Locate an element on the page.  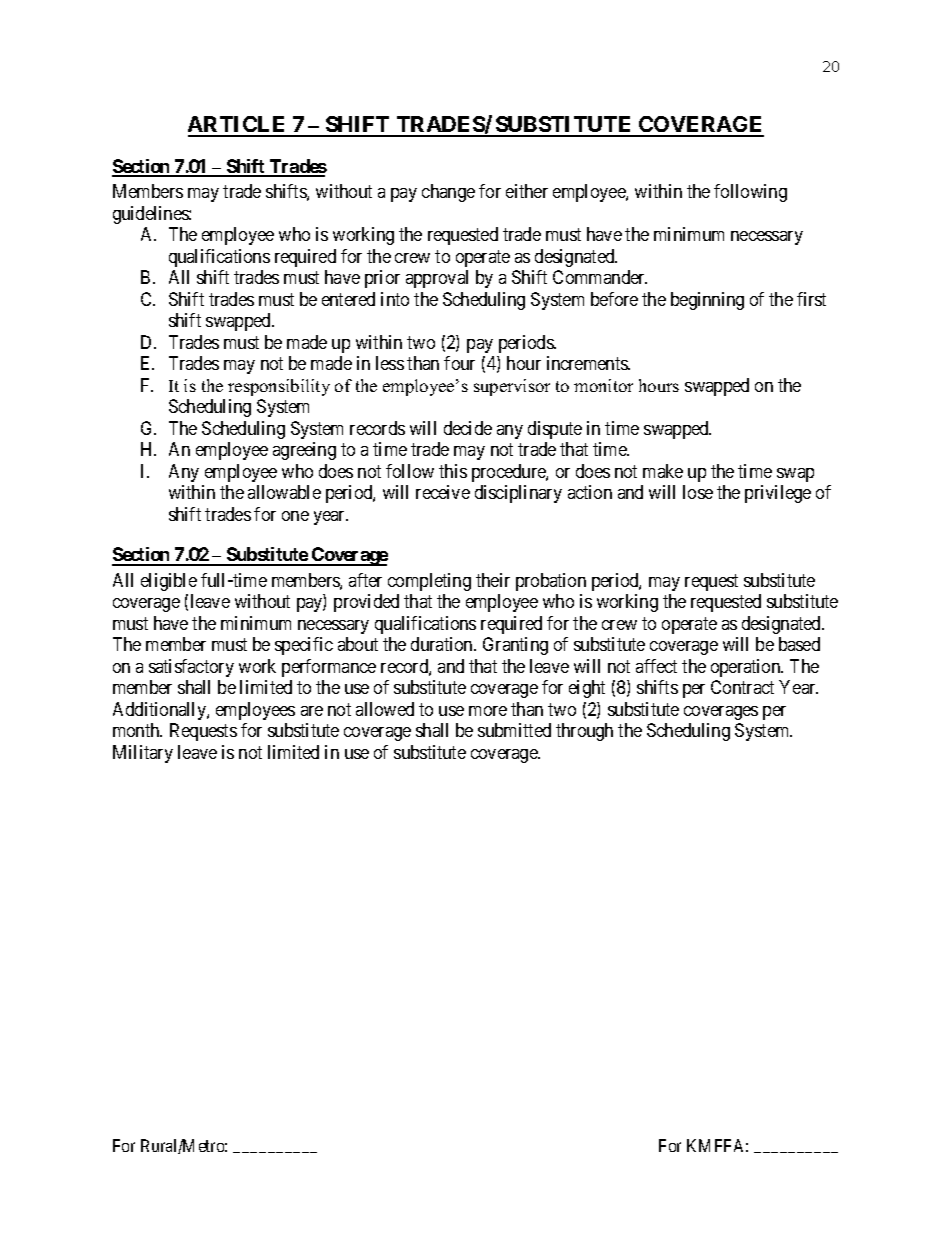
privilege is located at coordinates (778, 494).
